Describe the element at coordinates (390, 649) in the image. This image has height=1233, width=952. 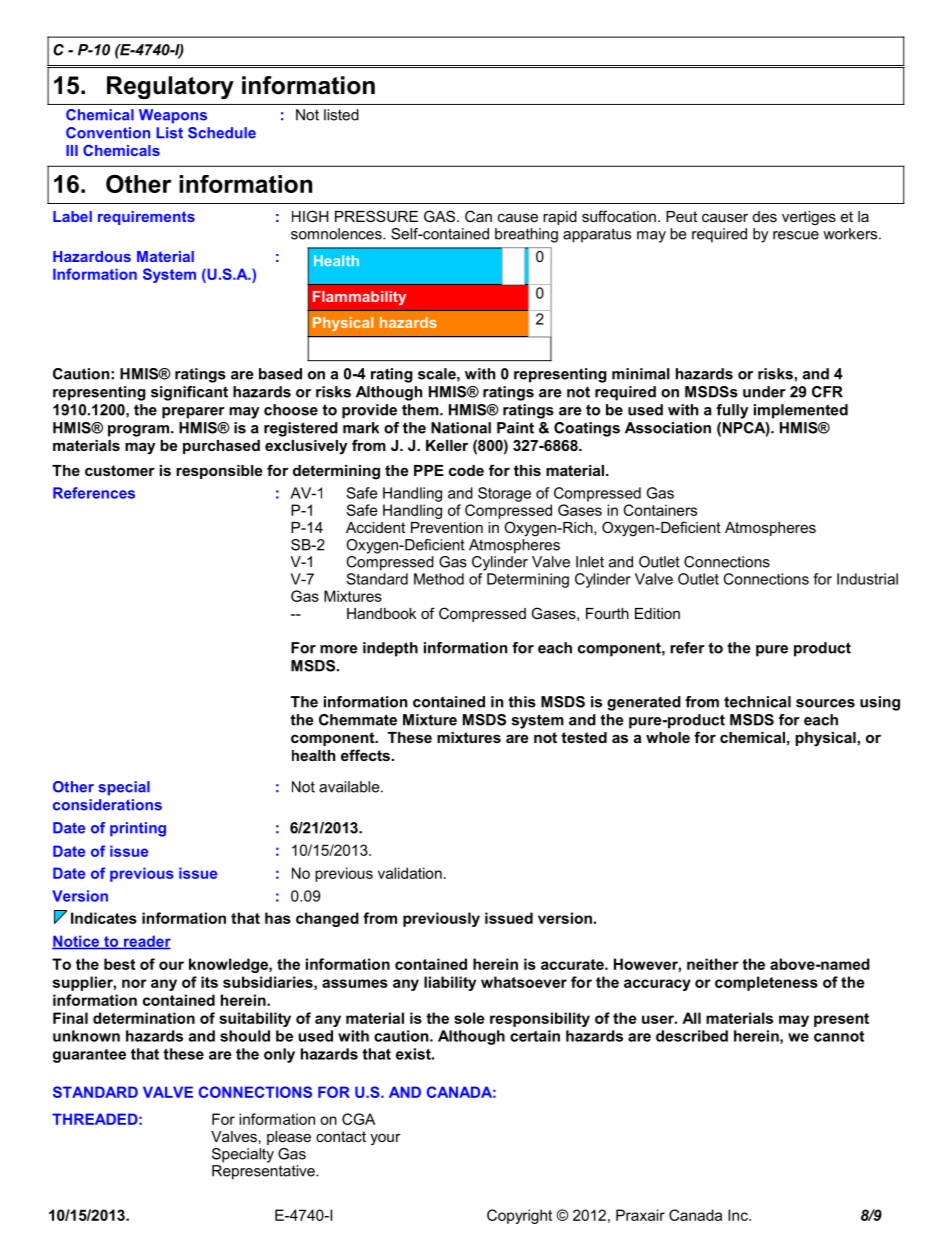
I see `indepth` at that location.
